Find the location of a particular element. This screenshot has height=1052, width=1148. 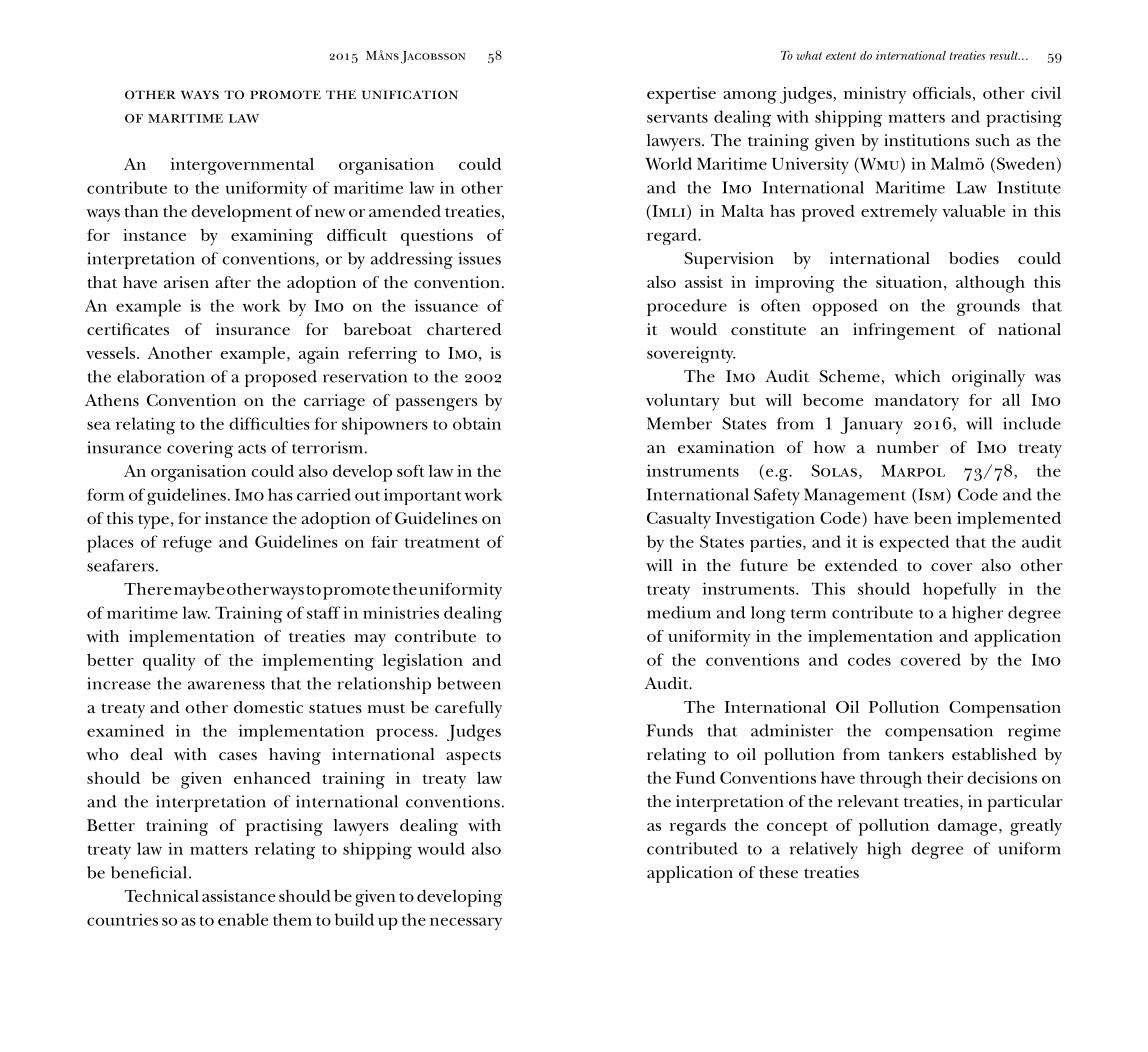

mandatory is located at coordinates (917, 402).
